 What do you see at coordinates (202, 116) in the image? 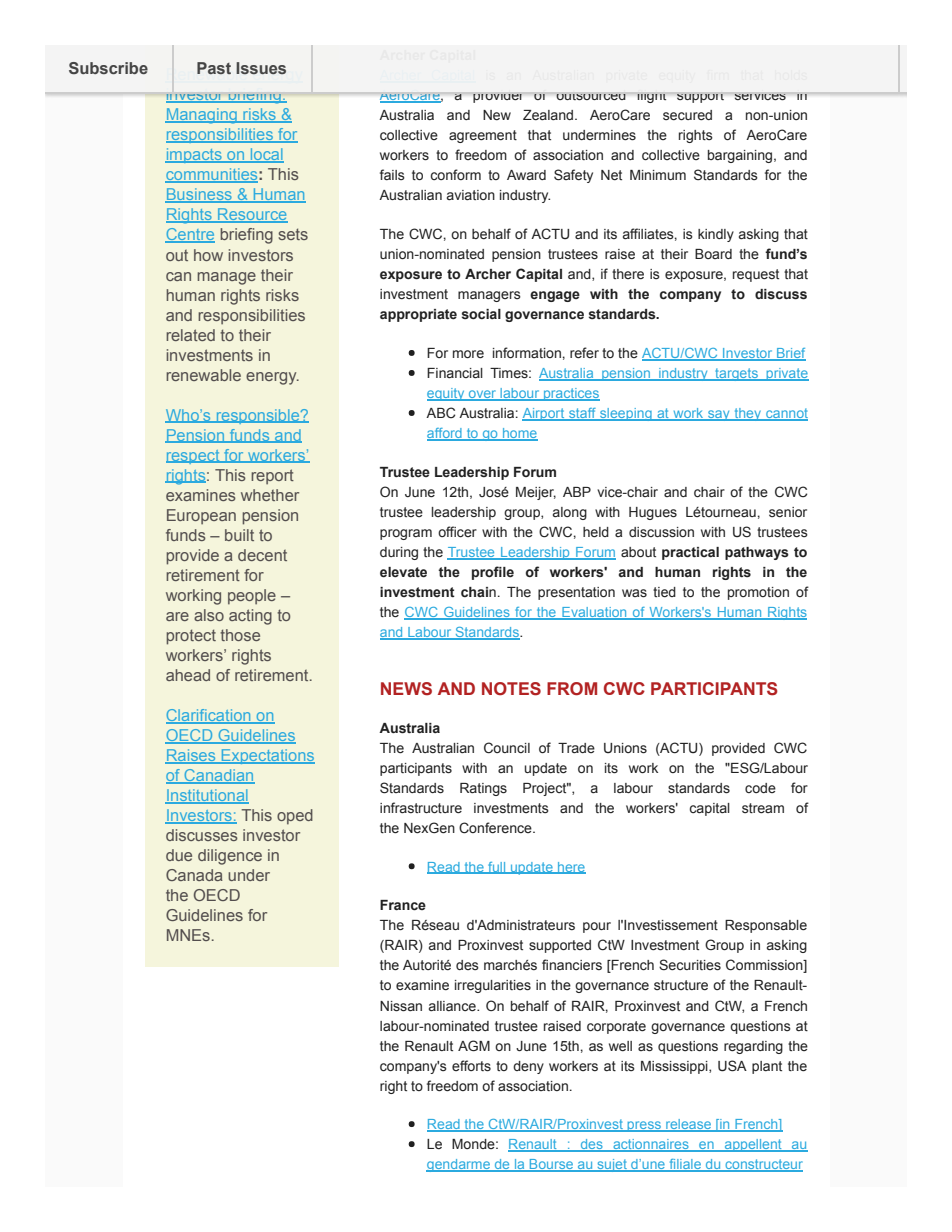
I see `Managing` at bounding box center [202, 116].
